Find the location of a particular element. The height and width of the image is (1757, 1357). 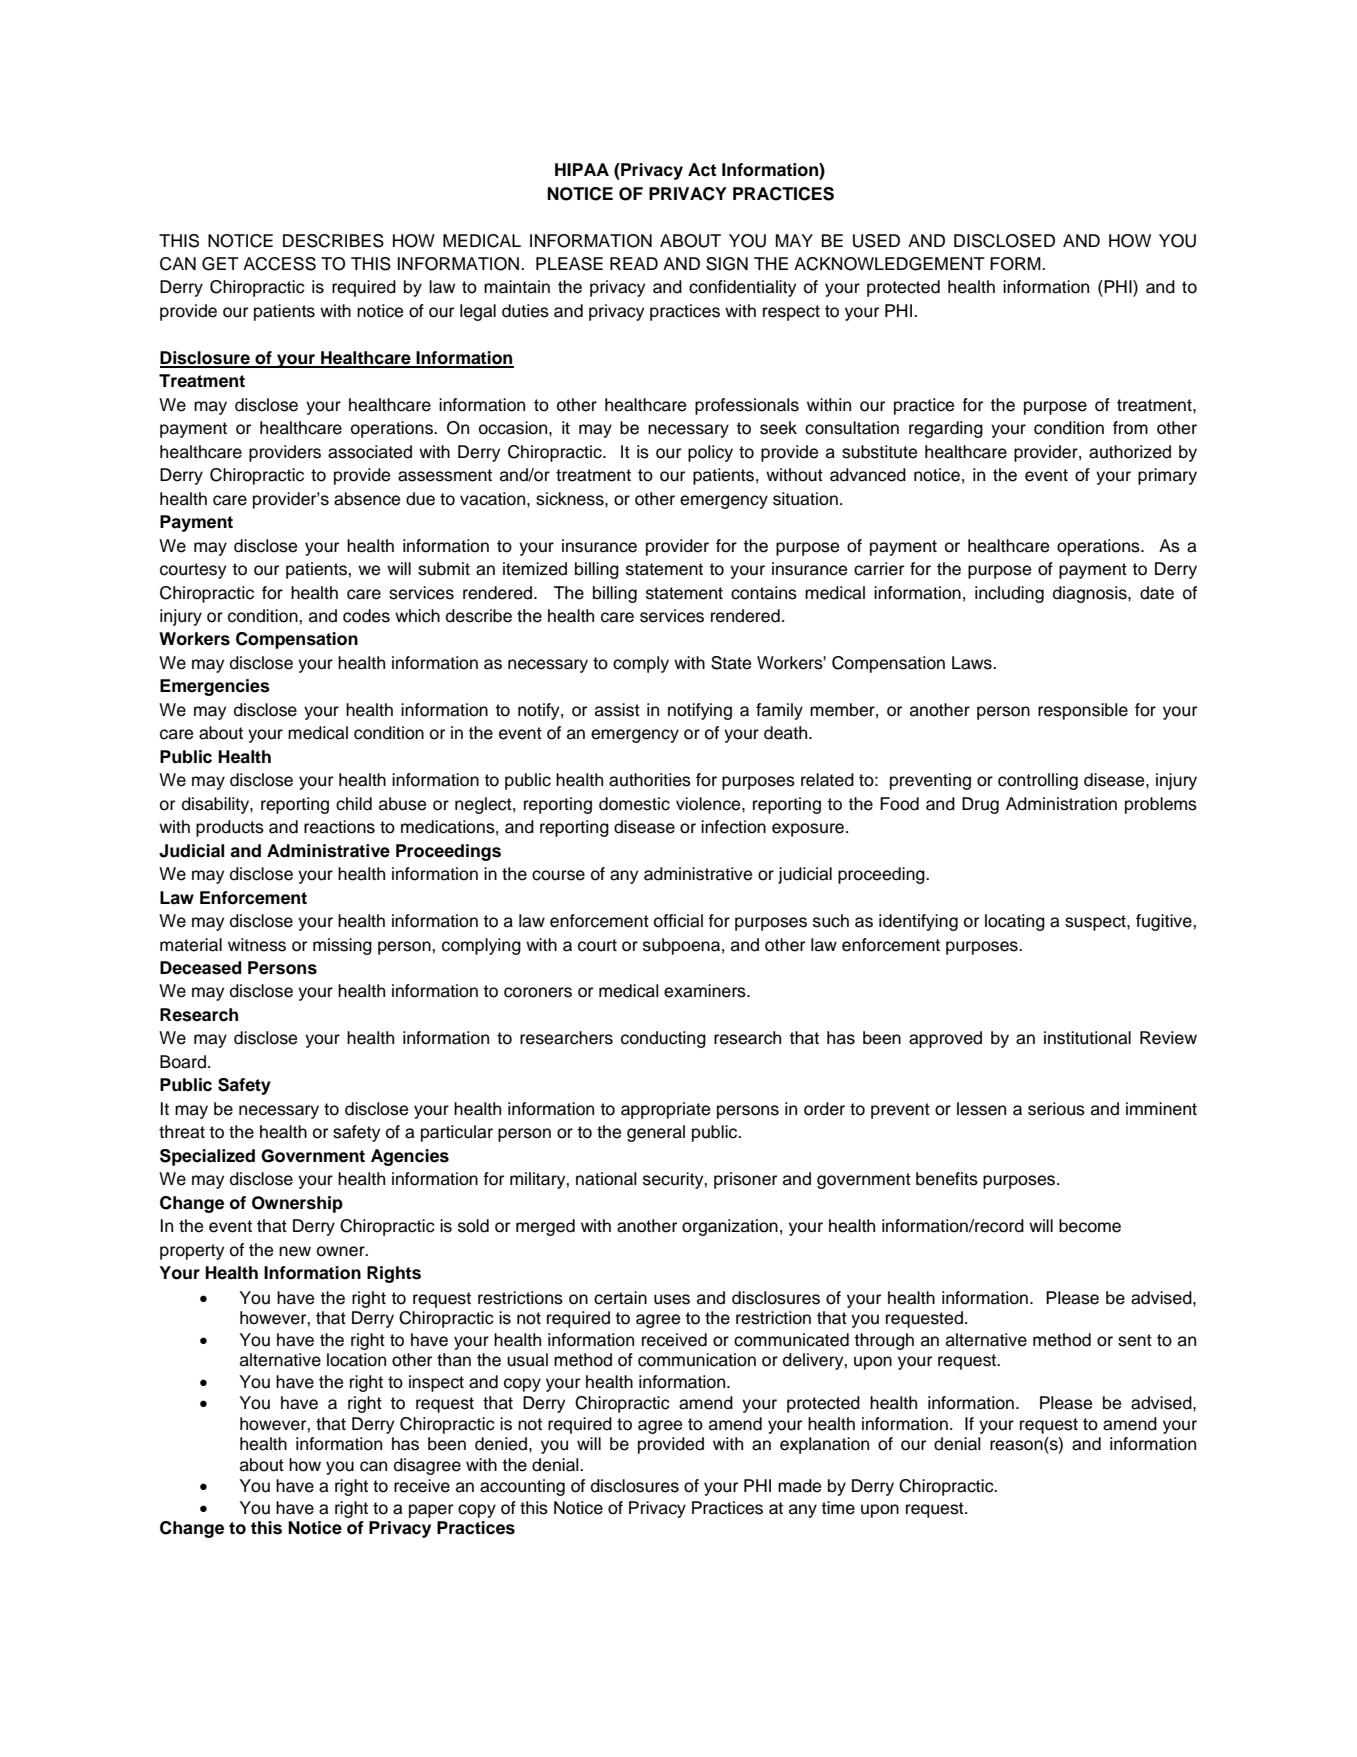

Specialized is located at coordinates (207, 1157).
